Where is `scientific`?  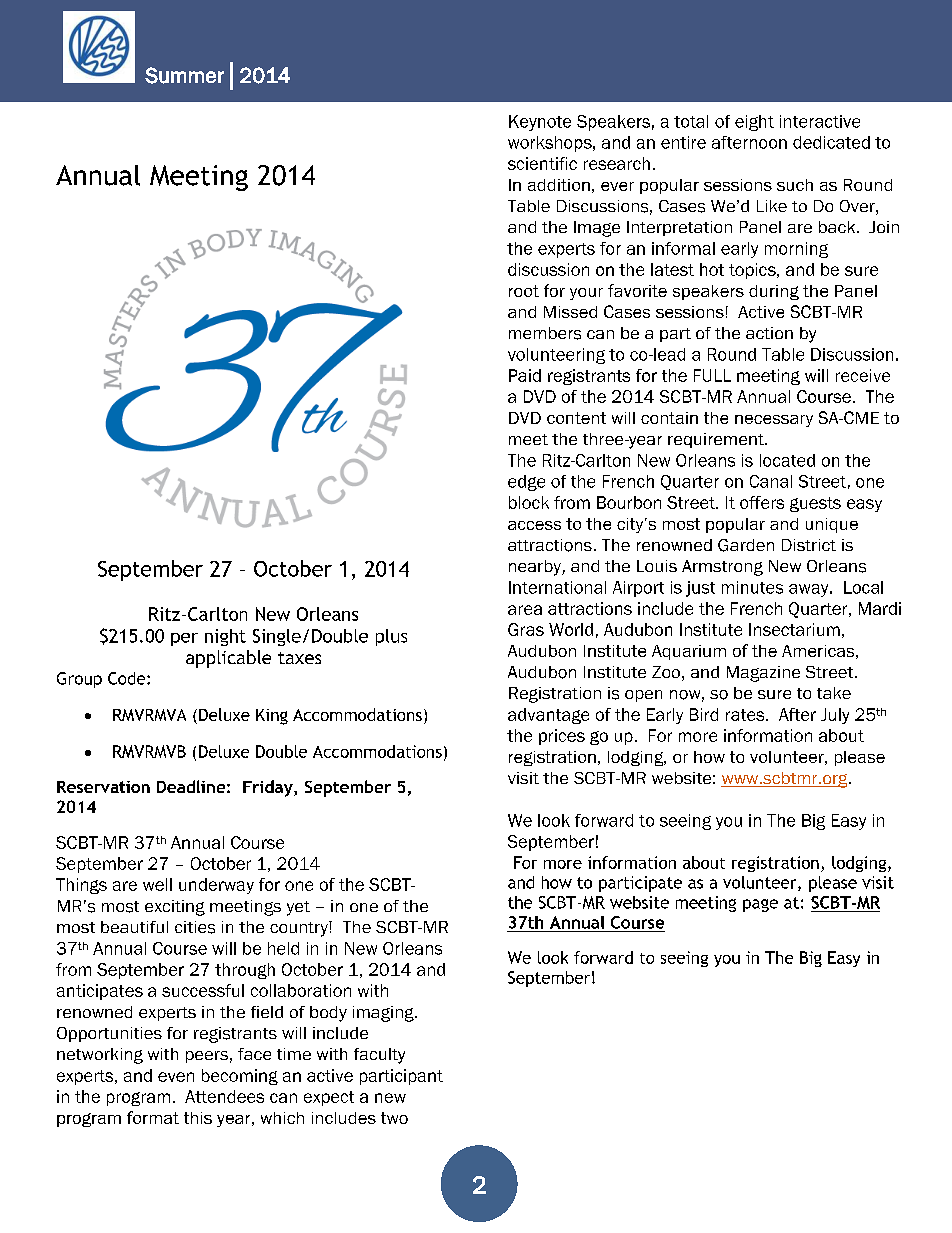
scientific is located at coordinates (542, 163).
